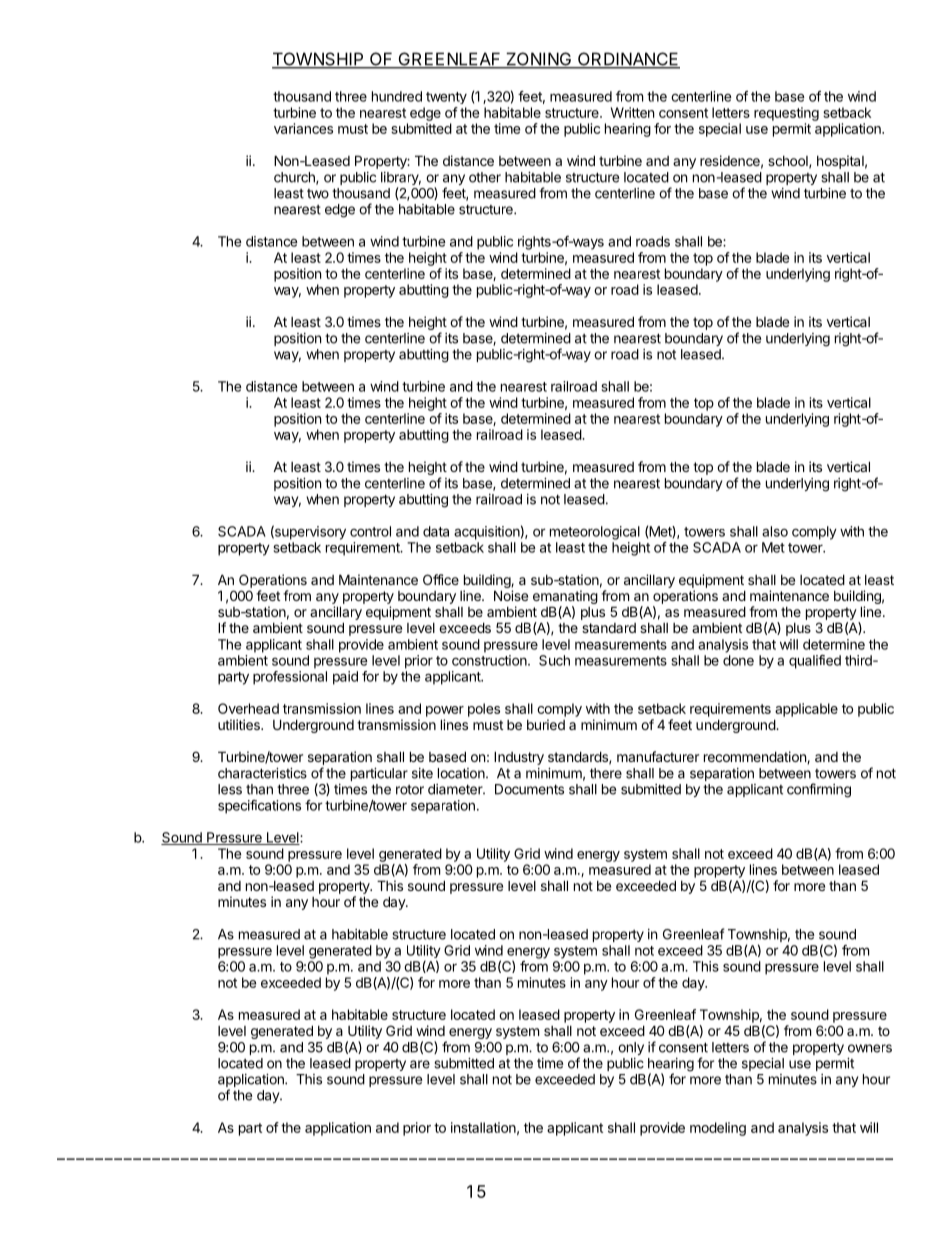 Image resolution: width=952 pixels, height=1233 pixels. I want to click on also, so click(775, 531).
